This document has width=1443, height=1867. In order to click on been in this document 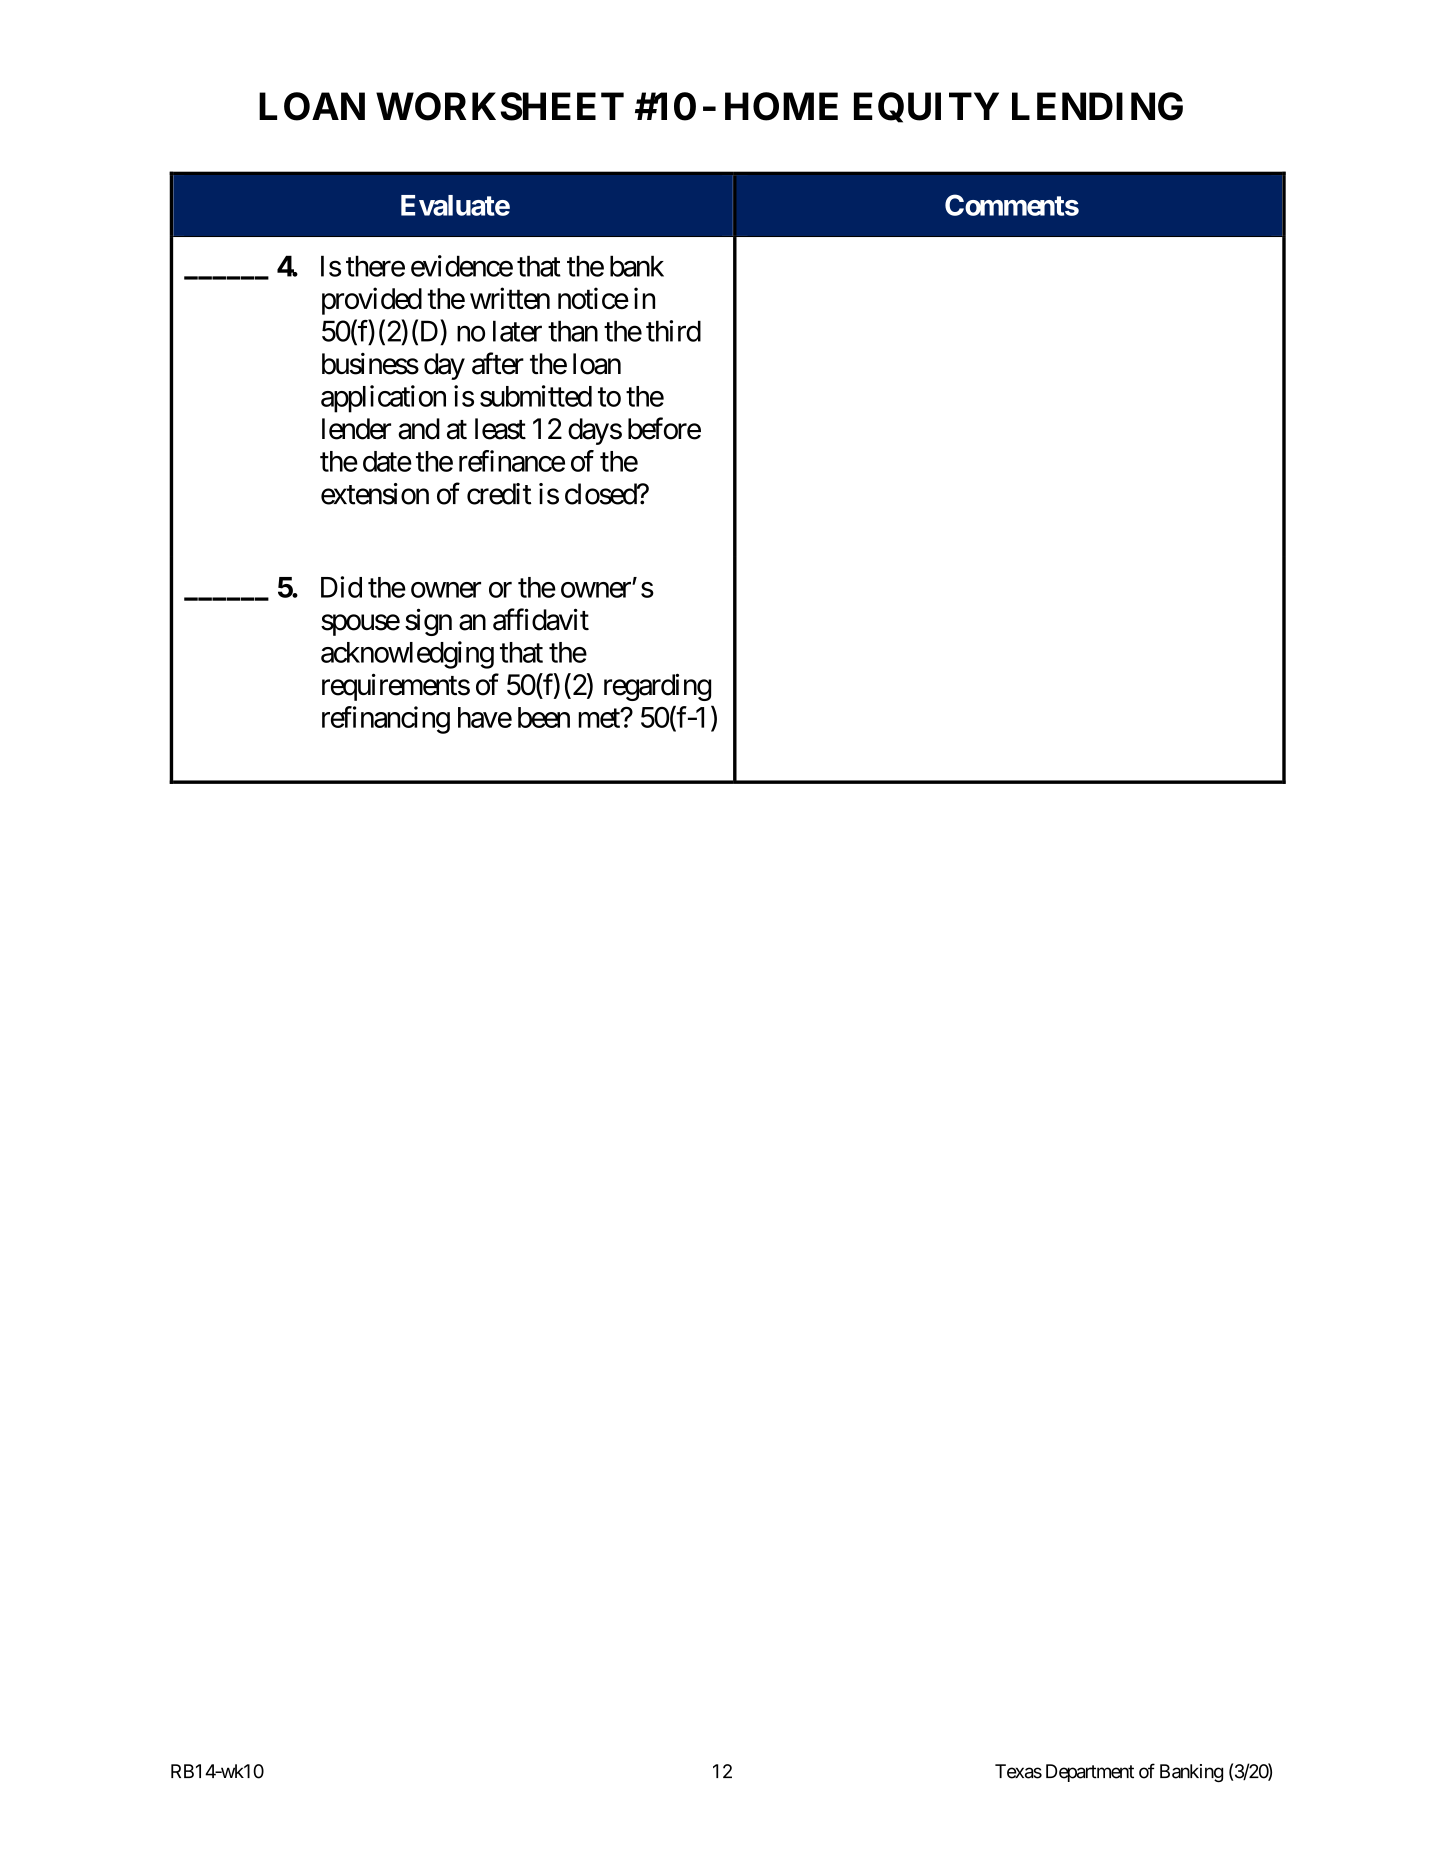, I will do `click(544, 717)`.
